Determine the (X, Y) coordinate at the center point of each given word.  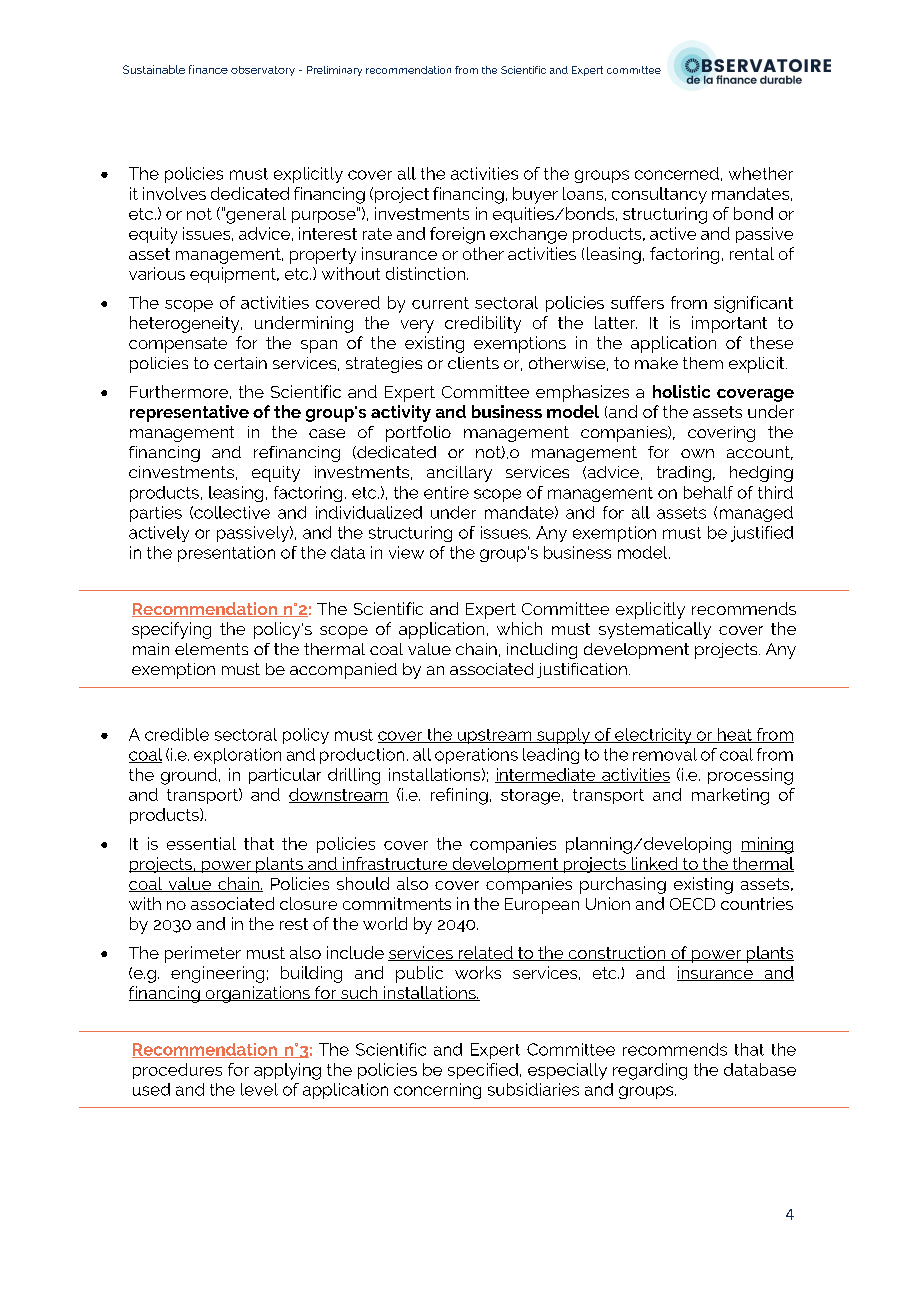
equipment (234, 275)
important (729, 324)
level (259, 1089)
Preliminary (334, 71)
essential (201, 843)
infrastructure (395, 864)
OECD (692, 904)
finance (208, 69)
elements (211, 649)
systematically (655, 630)
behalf (708, 492)
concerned (677, 173)
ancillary (459, 474)
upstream (494, 736)
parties (156, 514)
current (440, 303)
